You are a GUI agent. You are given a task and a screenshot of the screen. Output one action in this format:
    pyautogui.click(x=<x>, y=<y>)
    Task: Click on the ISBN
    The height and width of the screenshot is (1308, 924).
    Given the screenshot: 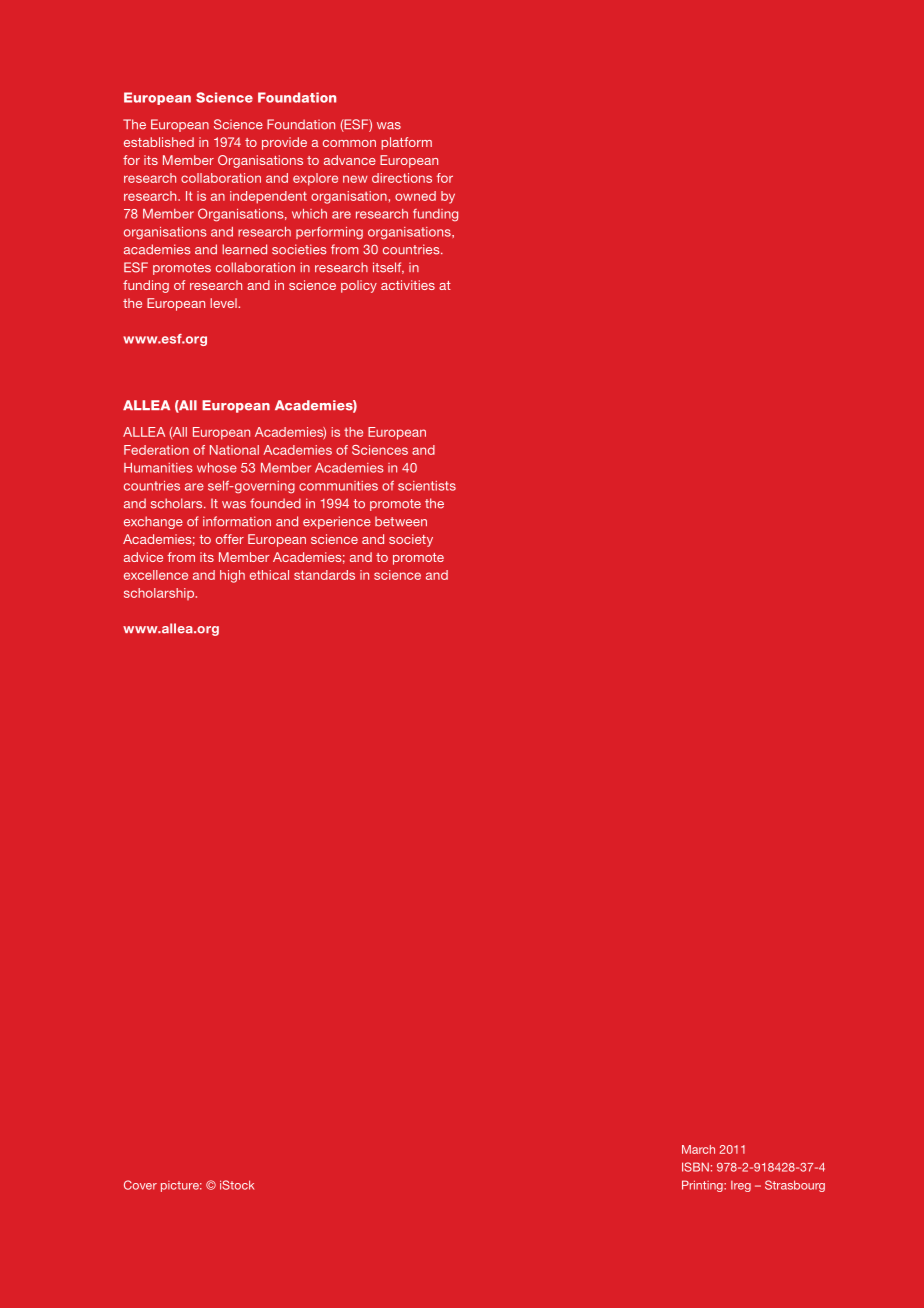 What is the action you would take?
    pyautogui.click(x=695, y=1167)
